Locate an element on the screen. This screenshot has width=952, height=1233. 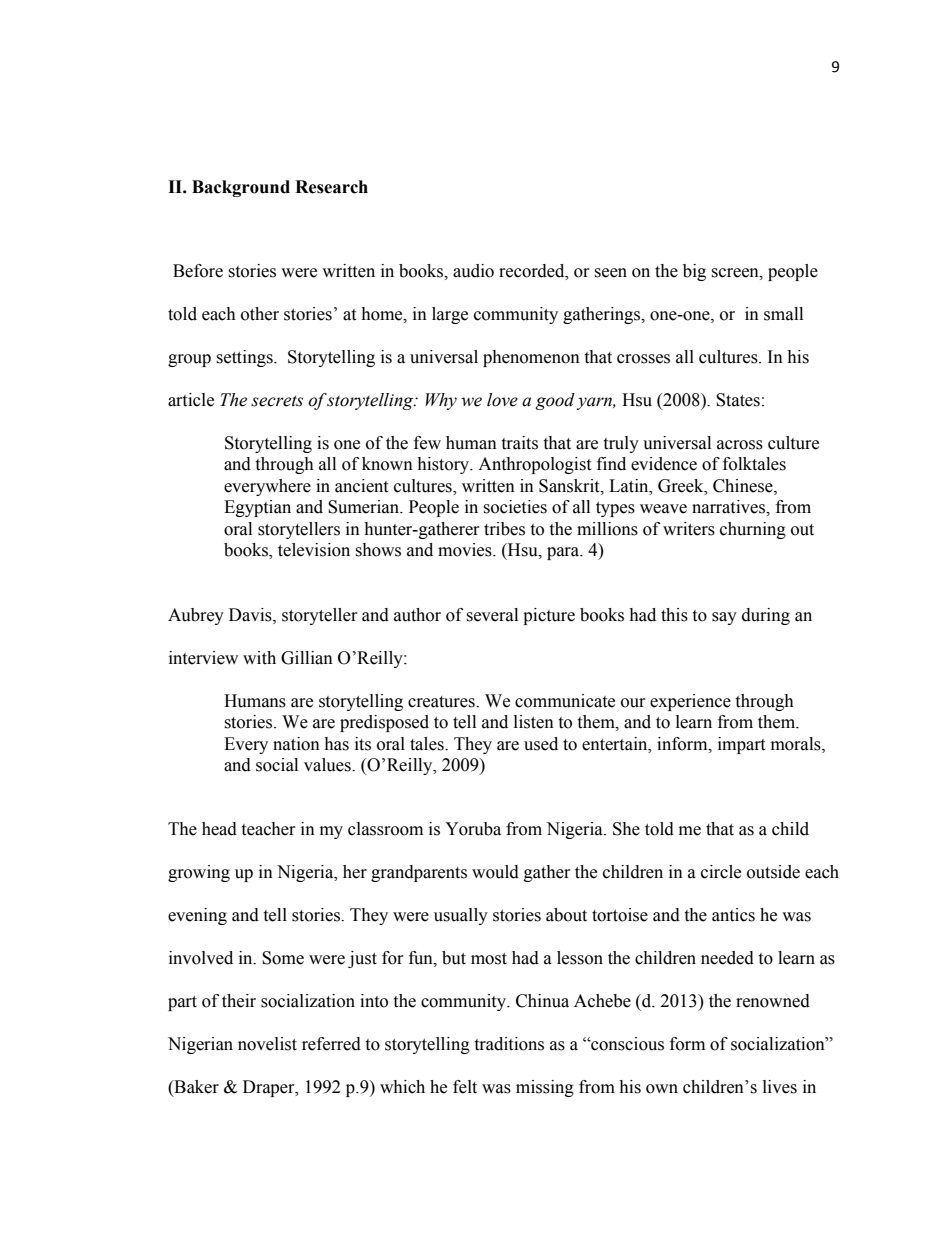
Background is located at coordinates (241, 188).
